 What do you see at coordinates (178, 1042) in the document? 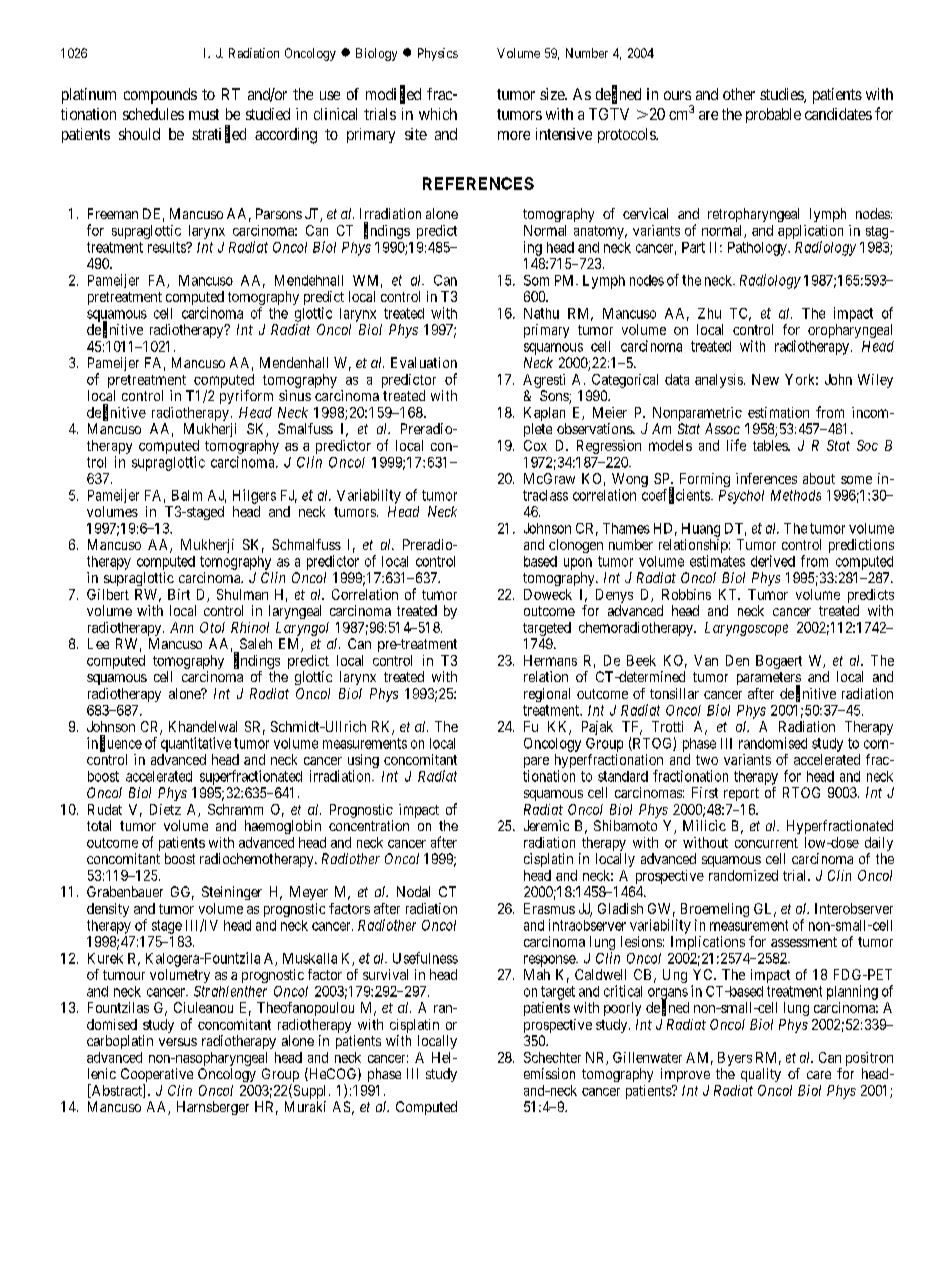
I see `versus` at bounding box center [178, 1042].
